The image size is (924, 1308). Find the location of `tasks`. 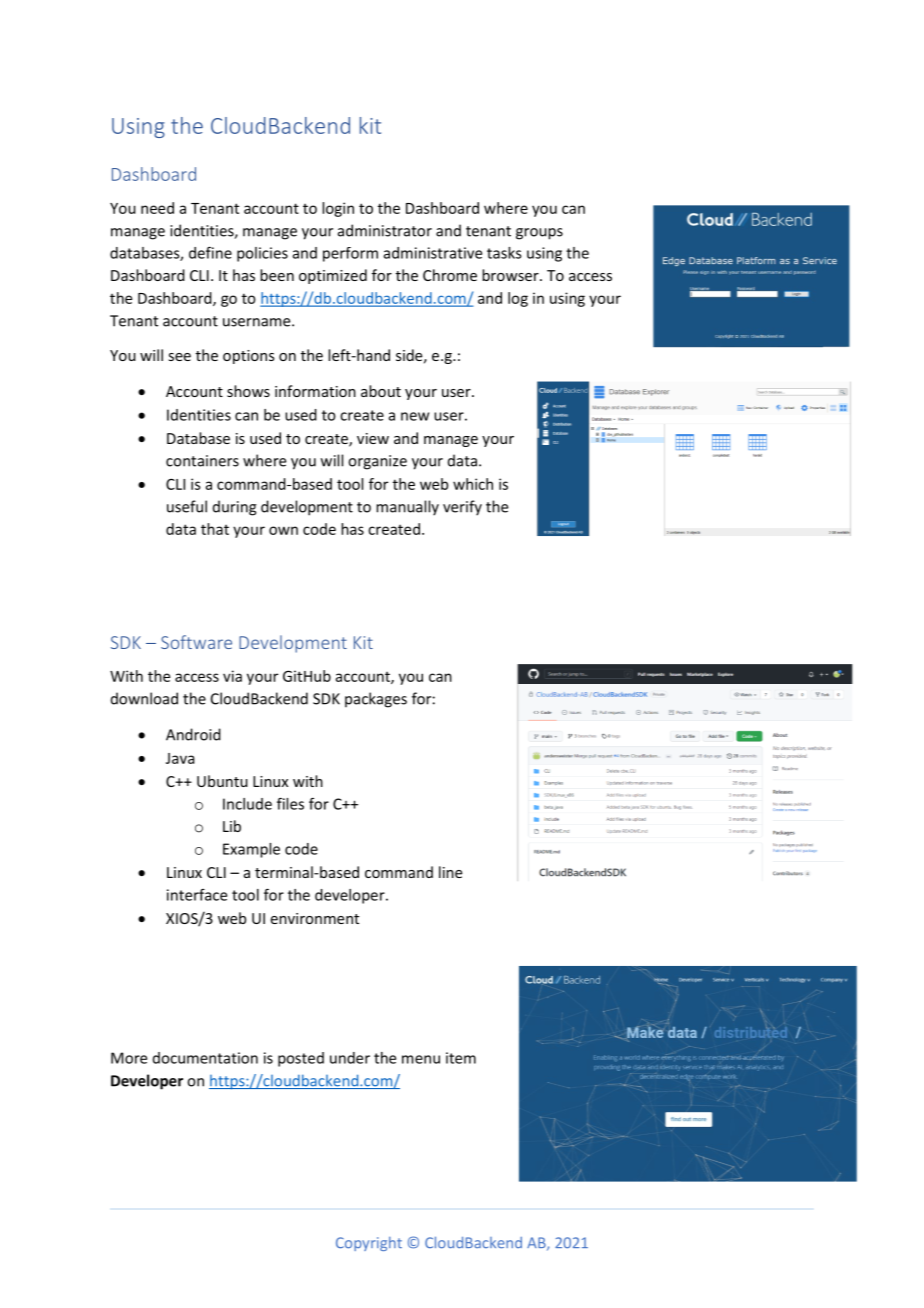

tasks is located at coordinates (504, 253).
